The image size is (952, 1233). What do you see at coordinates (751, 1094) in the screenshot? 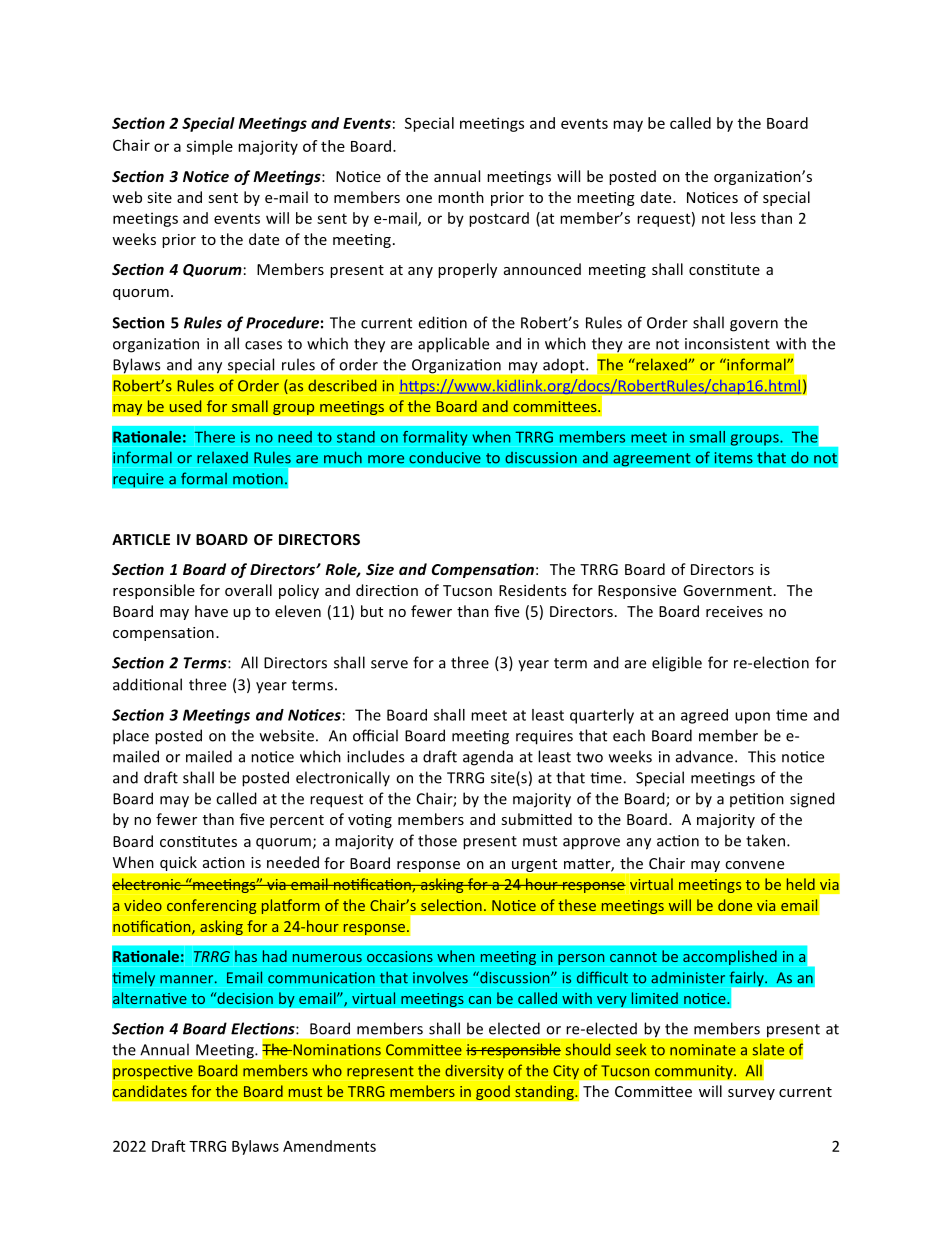
I see `survey` at bounding box center [751, 1094].
